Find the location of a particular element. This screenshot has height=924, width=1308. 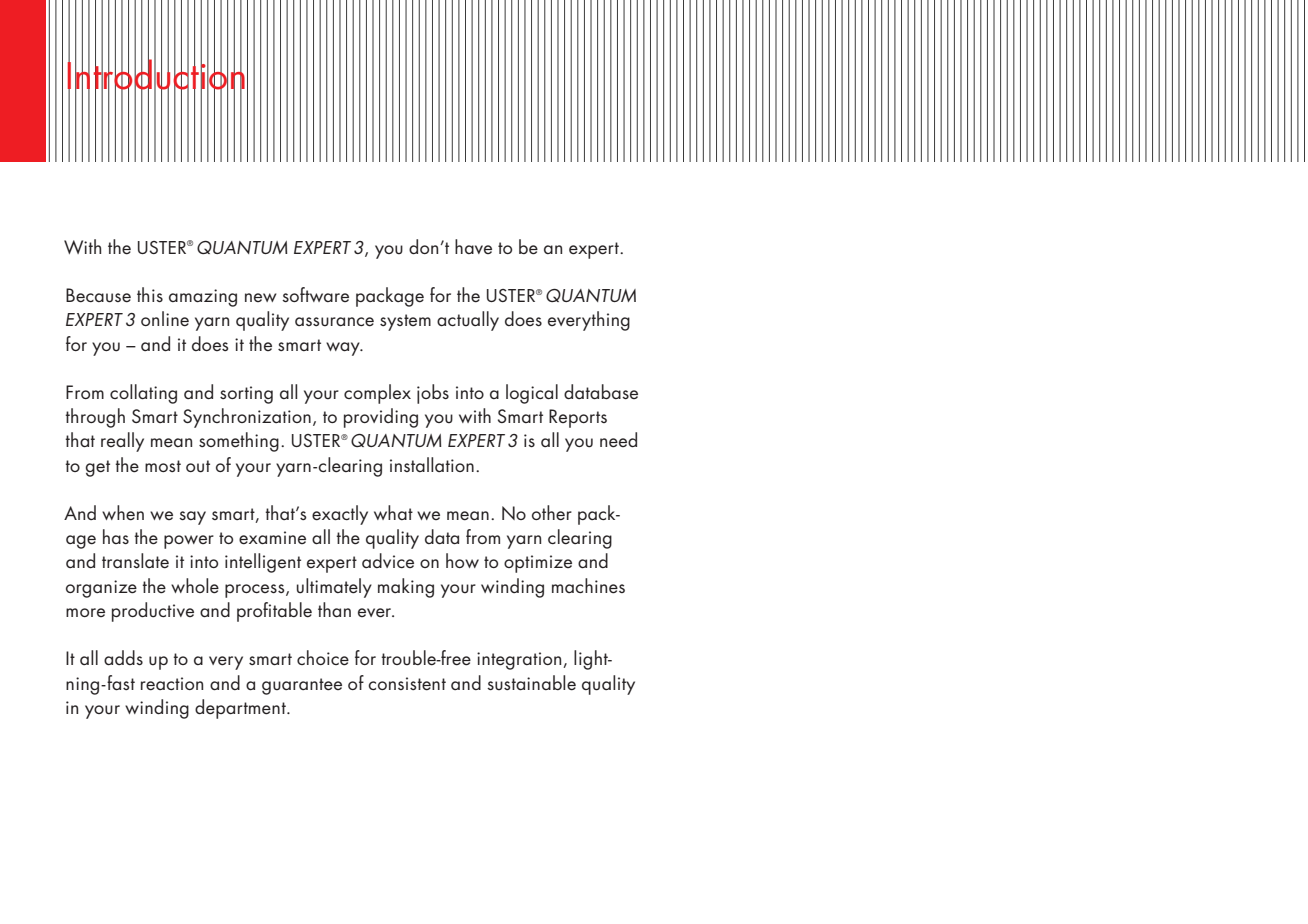

collating is located at coordinates (143, 394).
